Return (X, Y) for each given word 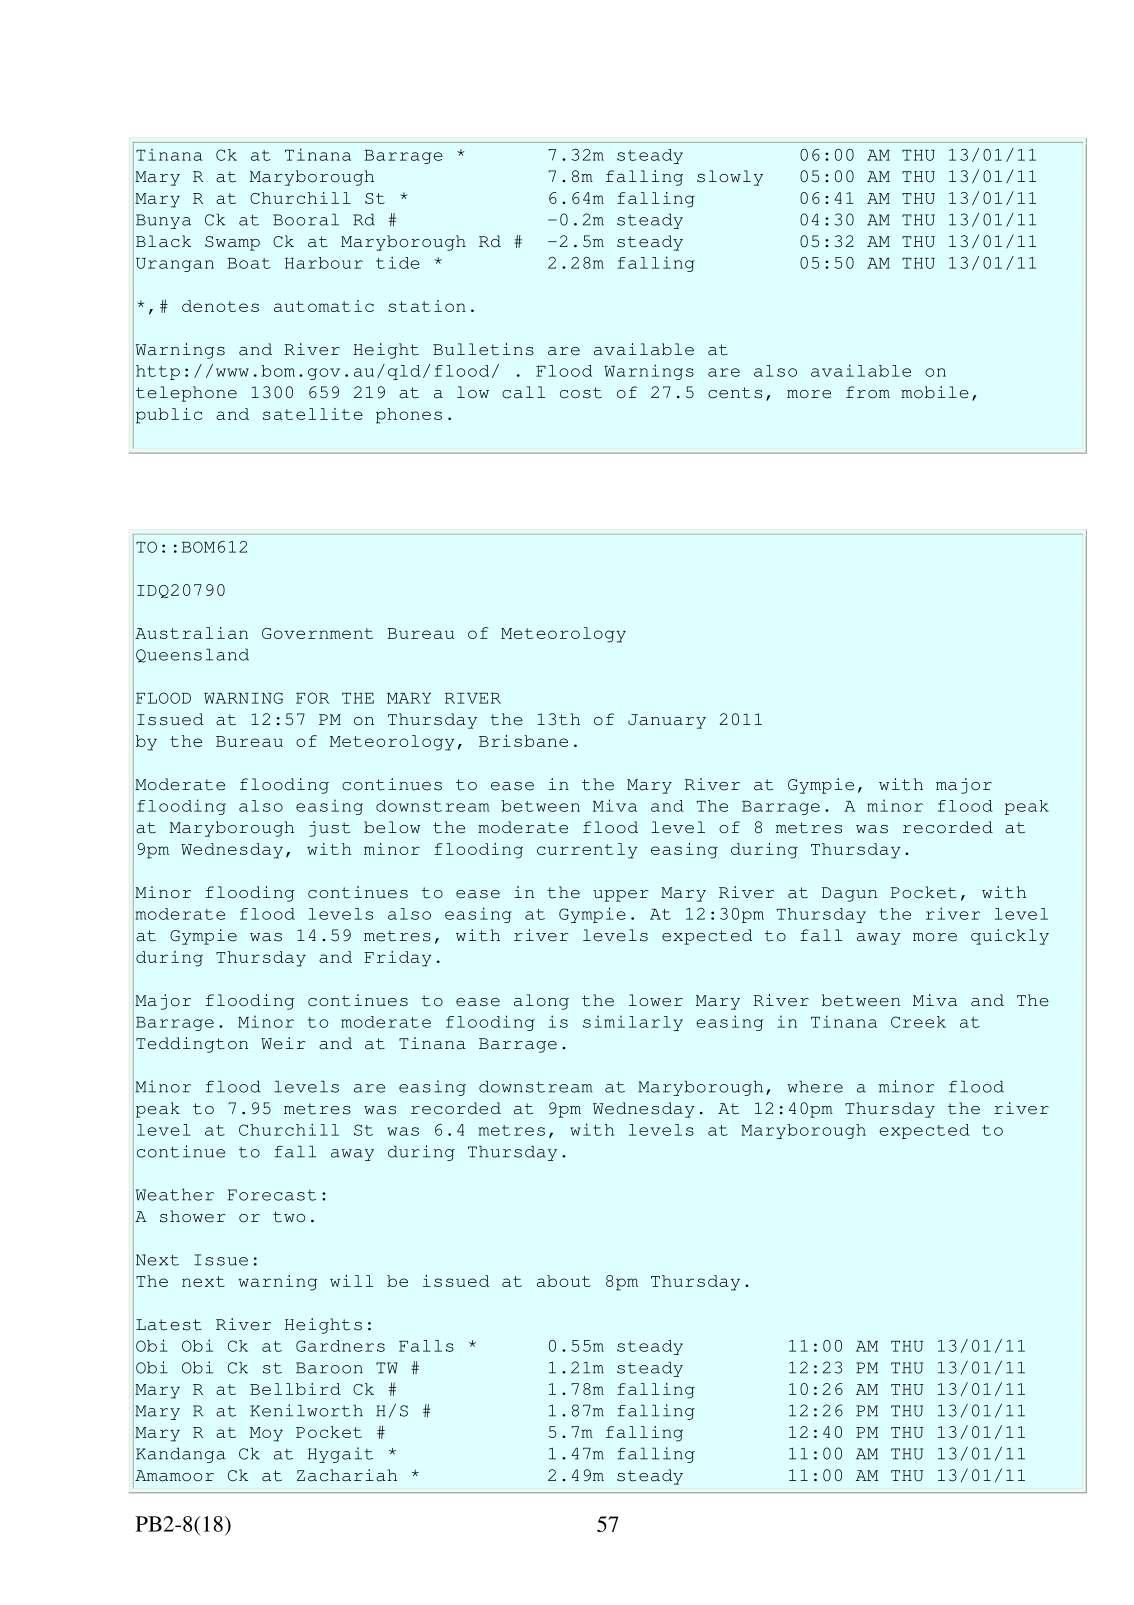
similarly (633, 1023)
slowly (730, 178)
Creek (918, 1022)
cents (735, 393)
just (329, 829)
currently (587, 851)
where (815, 1086)
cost (581, 393)
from (868, 392)
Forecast (272, 1195)
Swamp (232, 243)
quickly (1010, 937)
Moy (266, 1434)
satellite (313, 414)
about (564, 1281)
